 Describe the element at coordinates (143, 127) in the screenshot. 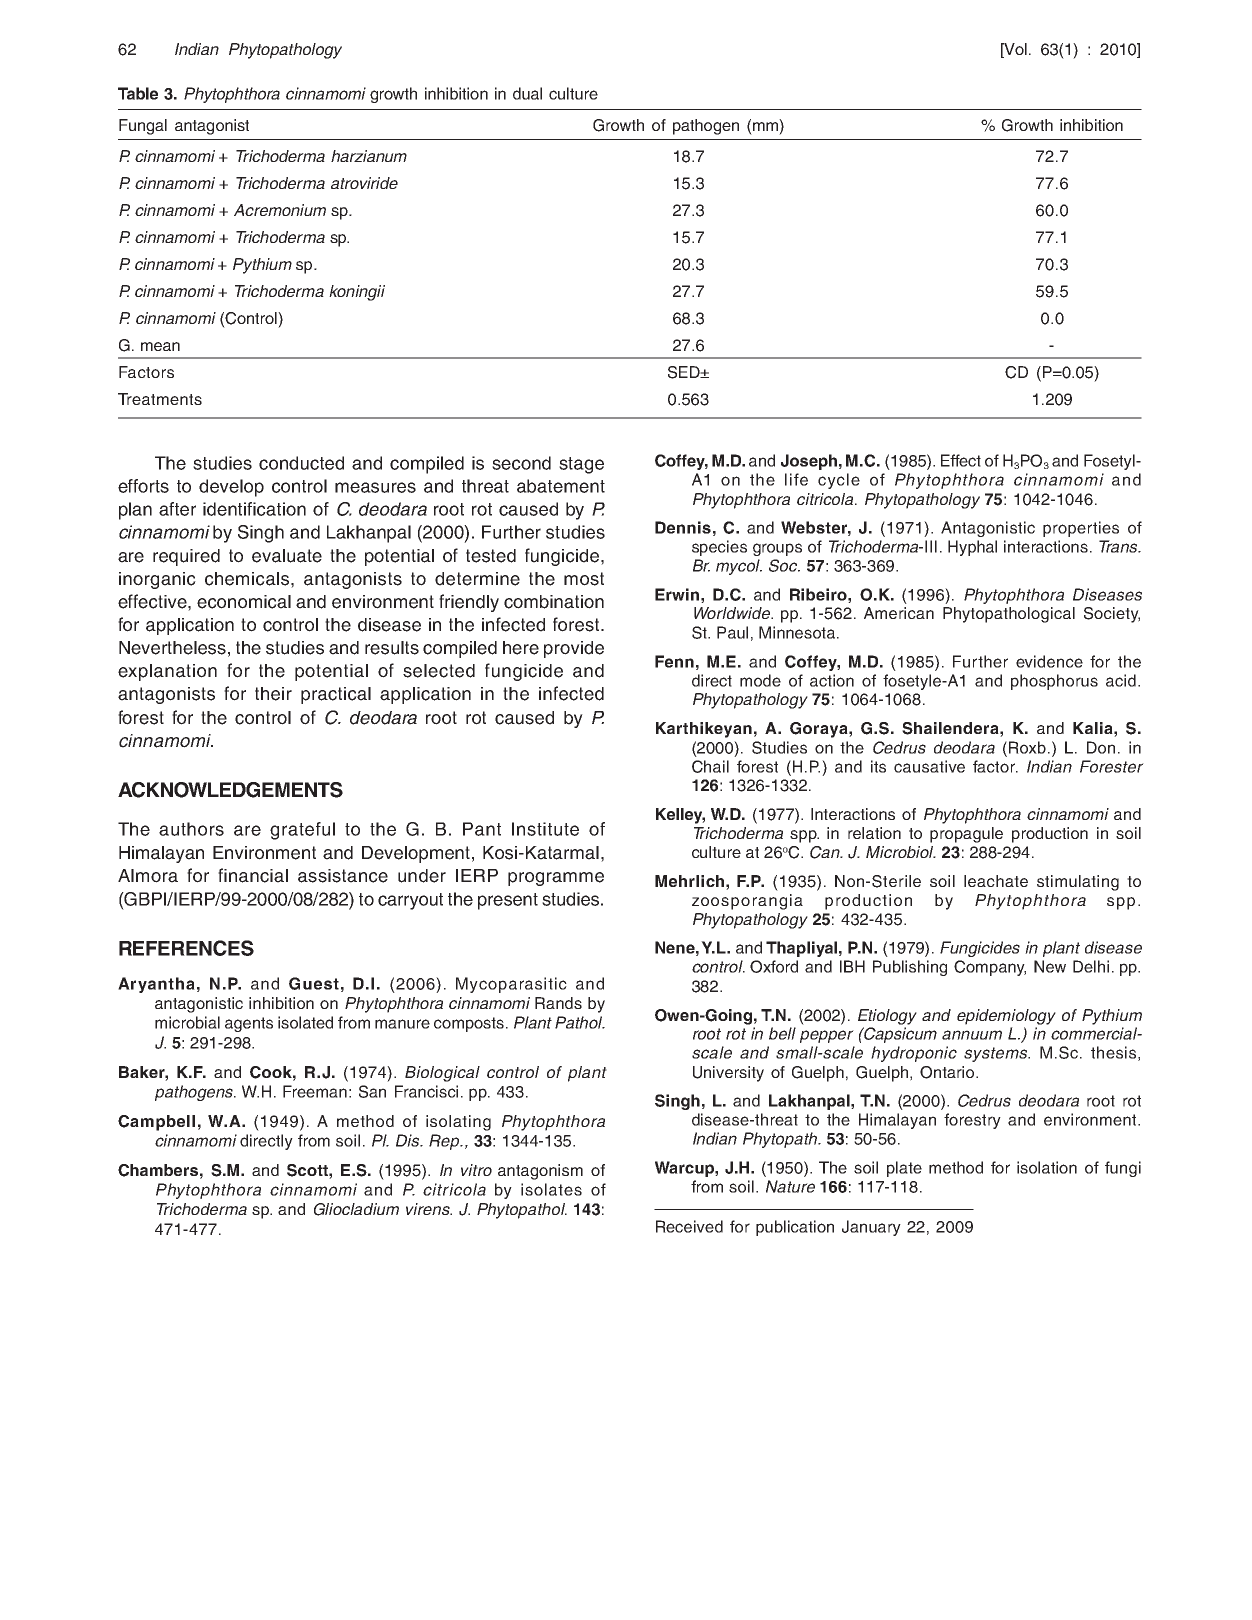

I see `Fungal` at that location.
